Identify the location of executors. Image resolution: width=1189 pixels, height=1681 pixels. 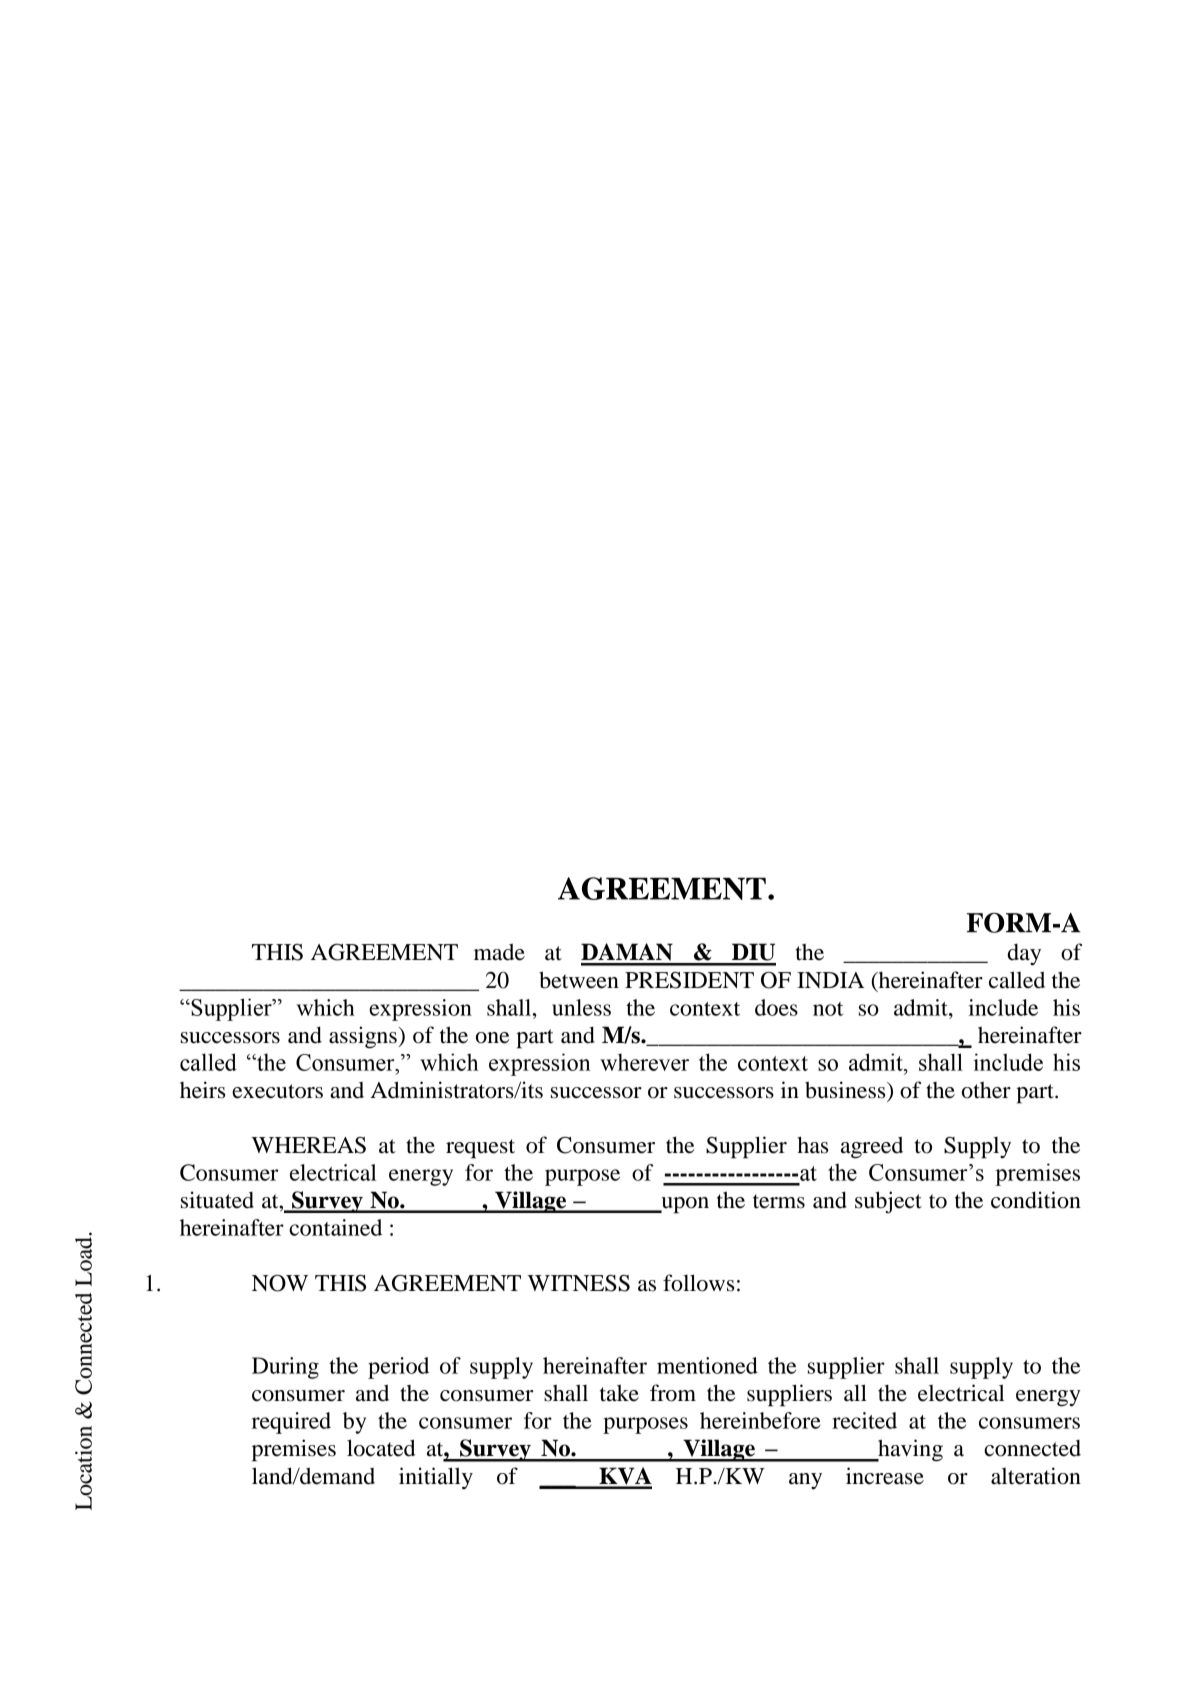
(277, 1091).
